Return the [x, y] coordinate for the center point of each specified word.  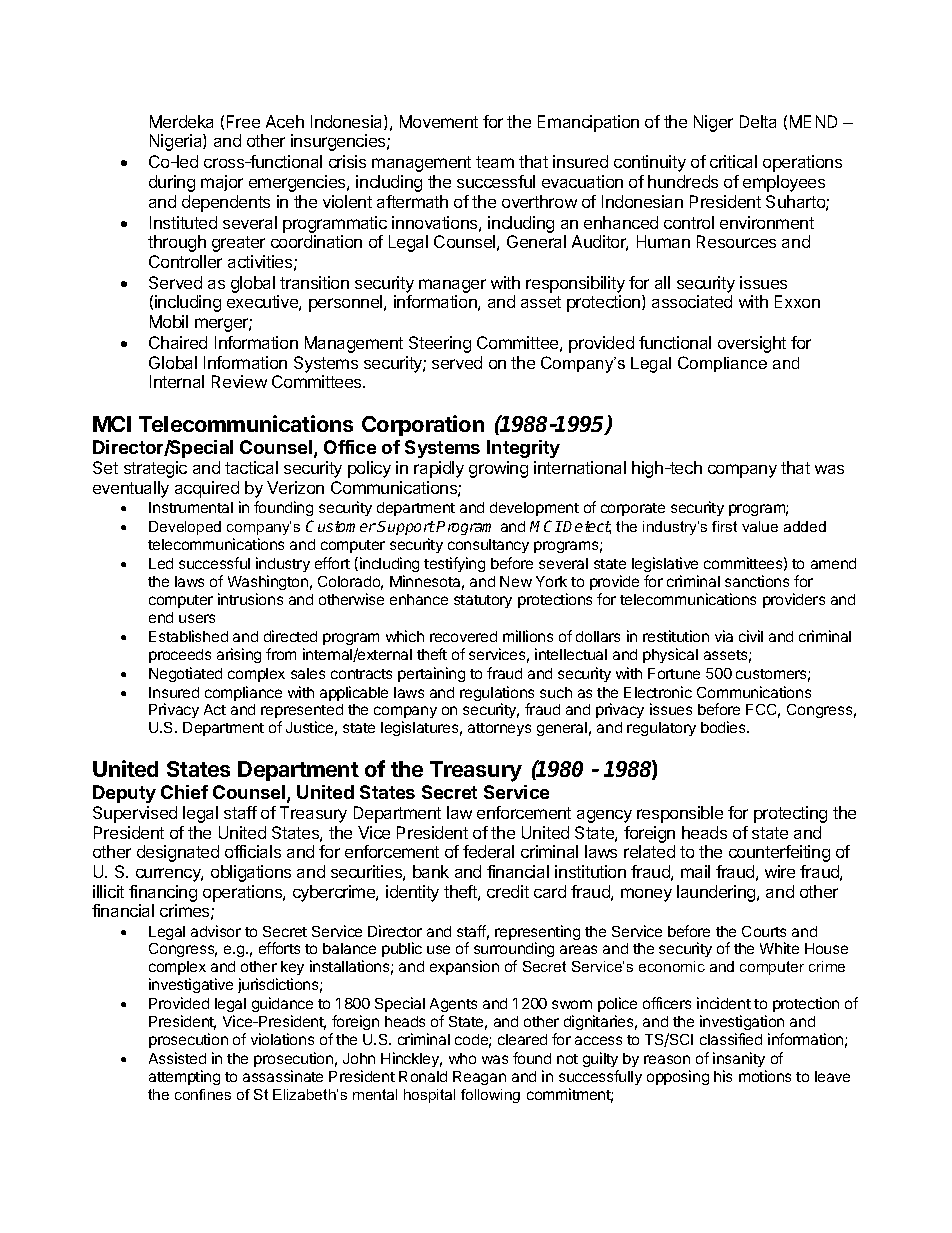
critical [733, 161]
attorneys [499, 729]
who [462, 1058]
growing [498, 469]
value [760, 526]
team [495, 162]
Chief [184, 792]
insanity [739, 1059]
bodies [724, 727]
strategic [155, 469]
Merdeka [181, 121]
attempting [184, 1077]
